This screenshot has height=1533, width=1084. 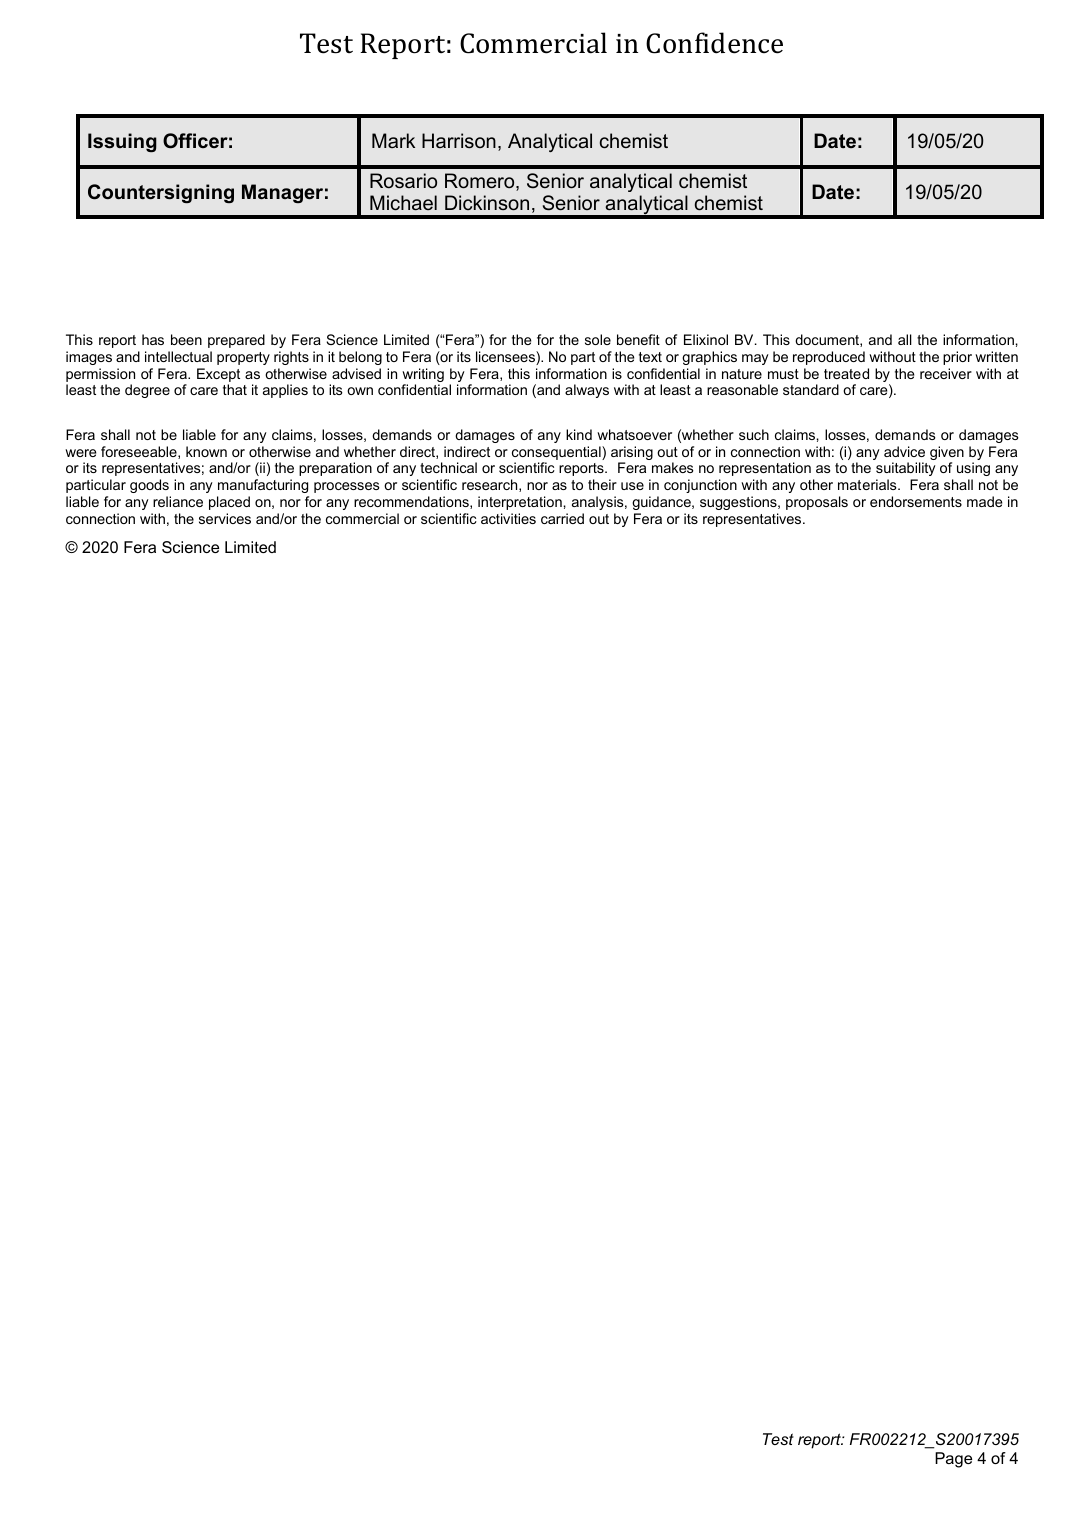 What do you see at coordinates (579, 434) in the screenshot?
I see `kind` at bounding box center [579, 434].
